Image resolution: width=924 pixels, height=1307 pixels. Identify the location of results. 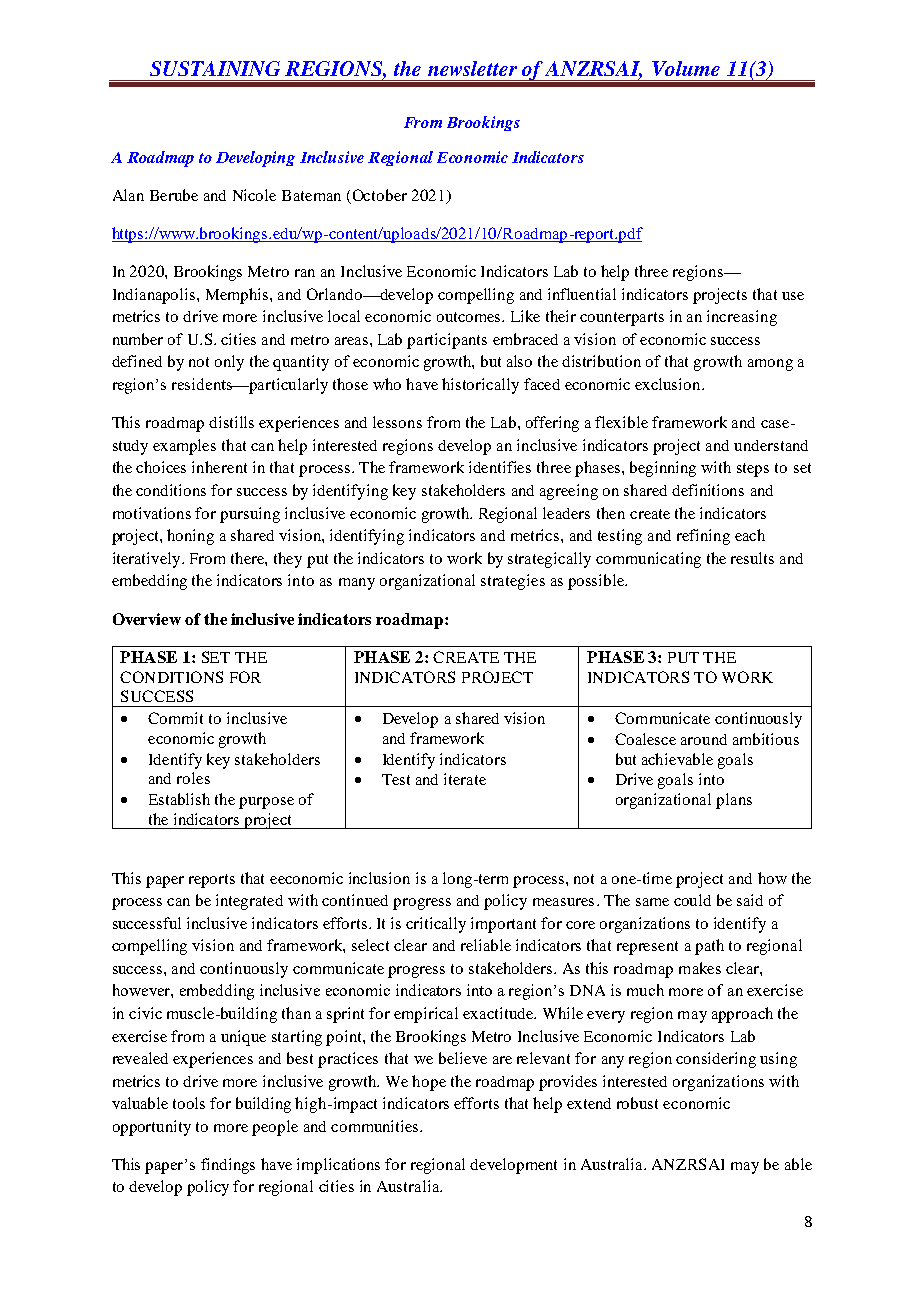
(752, 558).
